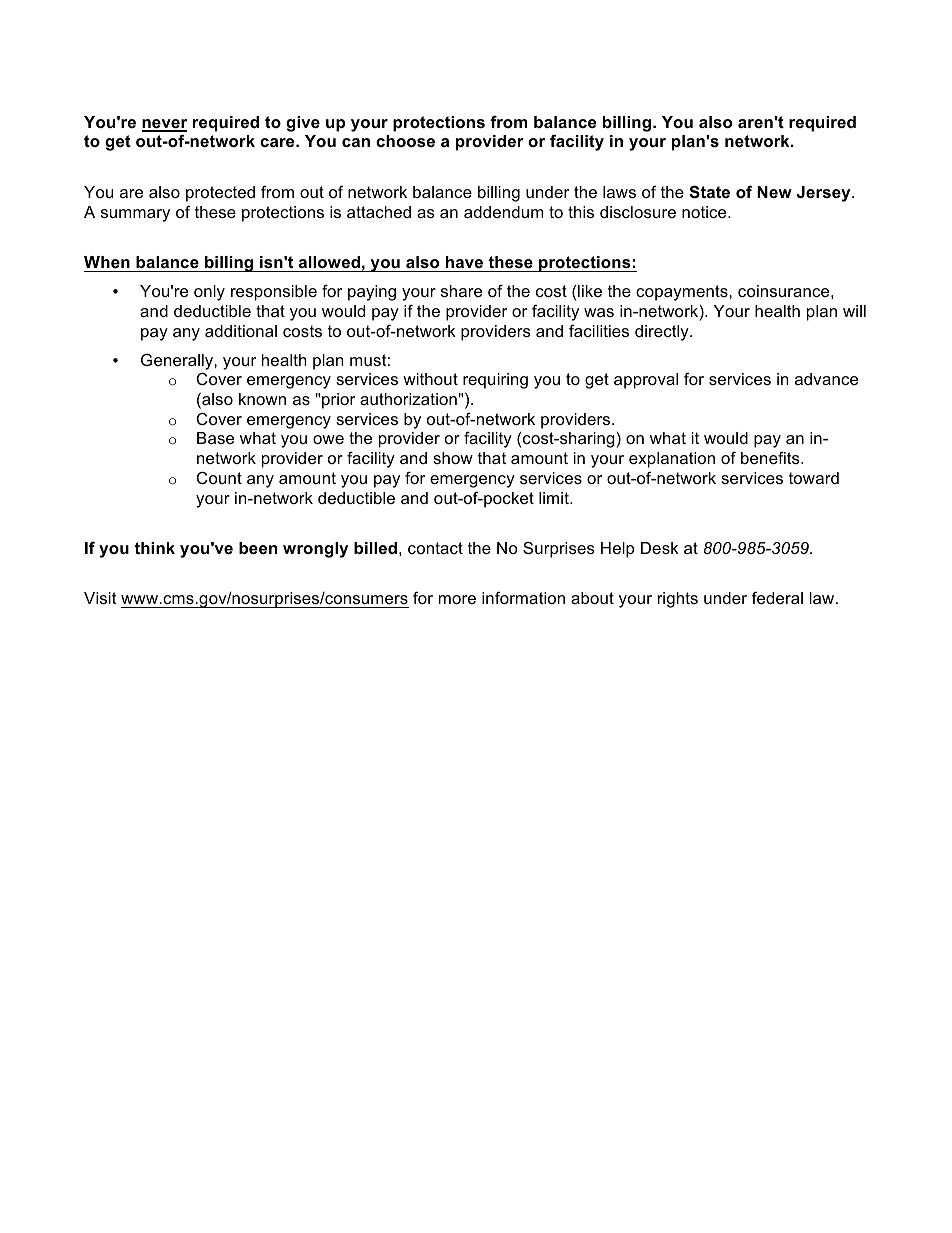 The height and width of the document is (1233, 952). What do you see at coordinates (219, 477) in the document?
I see `Count` at bounding box center [219, 477].
